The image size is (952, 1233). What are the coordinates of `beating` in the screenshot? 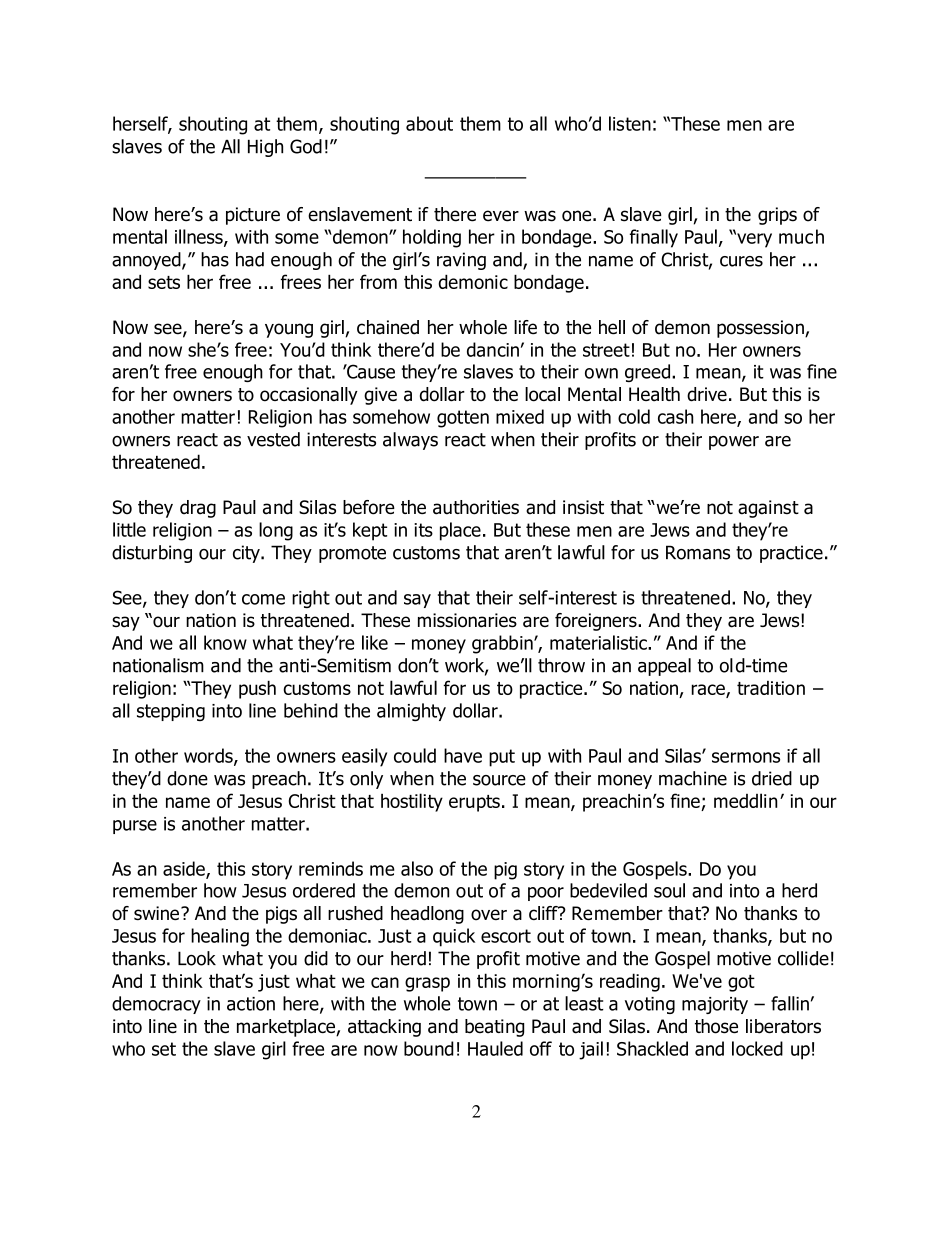 It's located at (494, 1028).
